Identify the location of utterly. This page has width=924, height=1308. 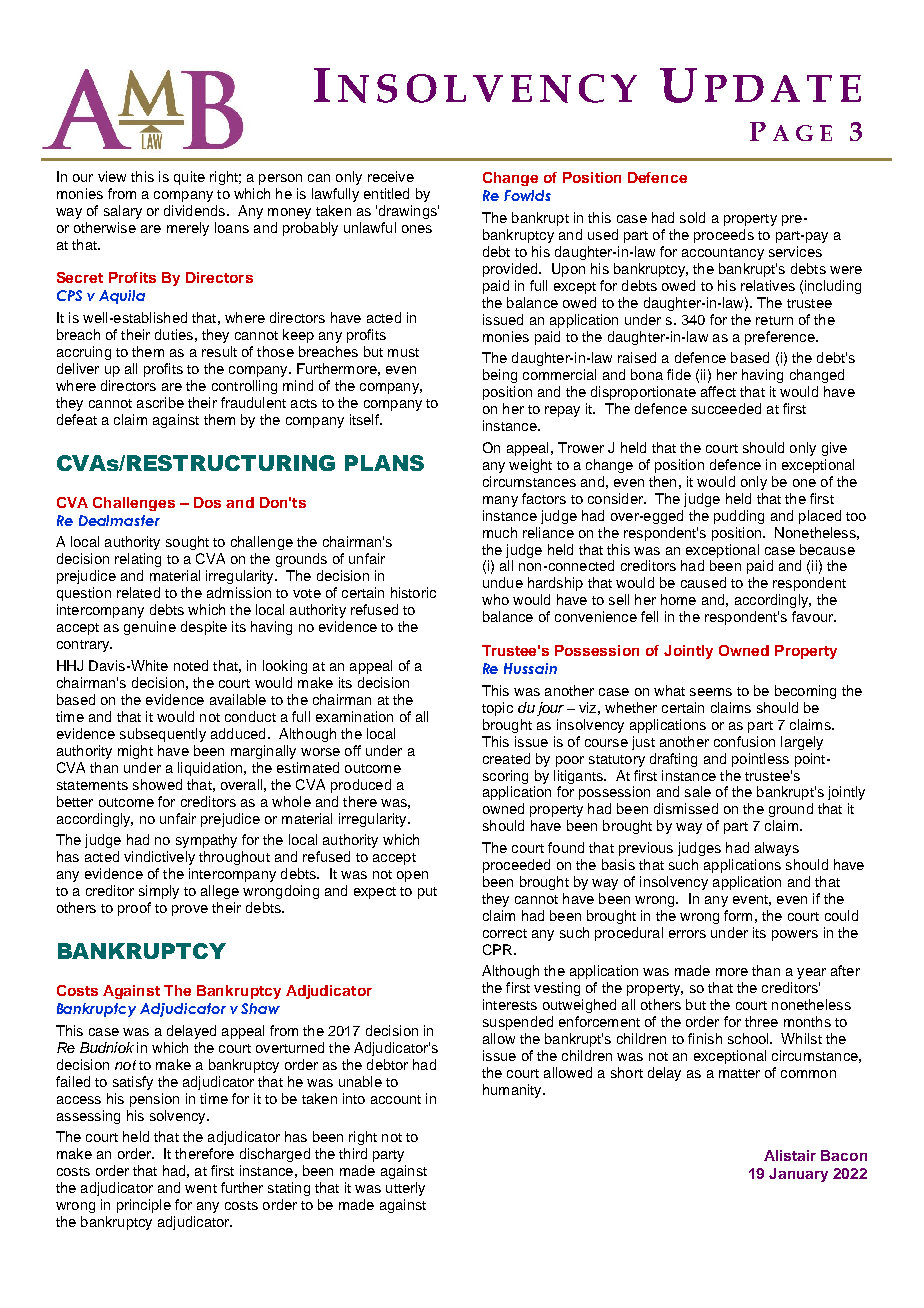
(405, 1189).
